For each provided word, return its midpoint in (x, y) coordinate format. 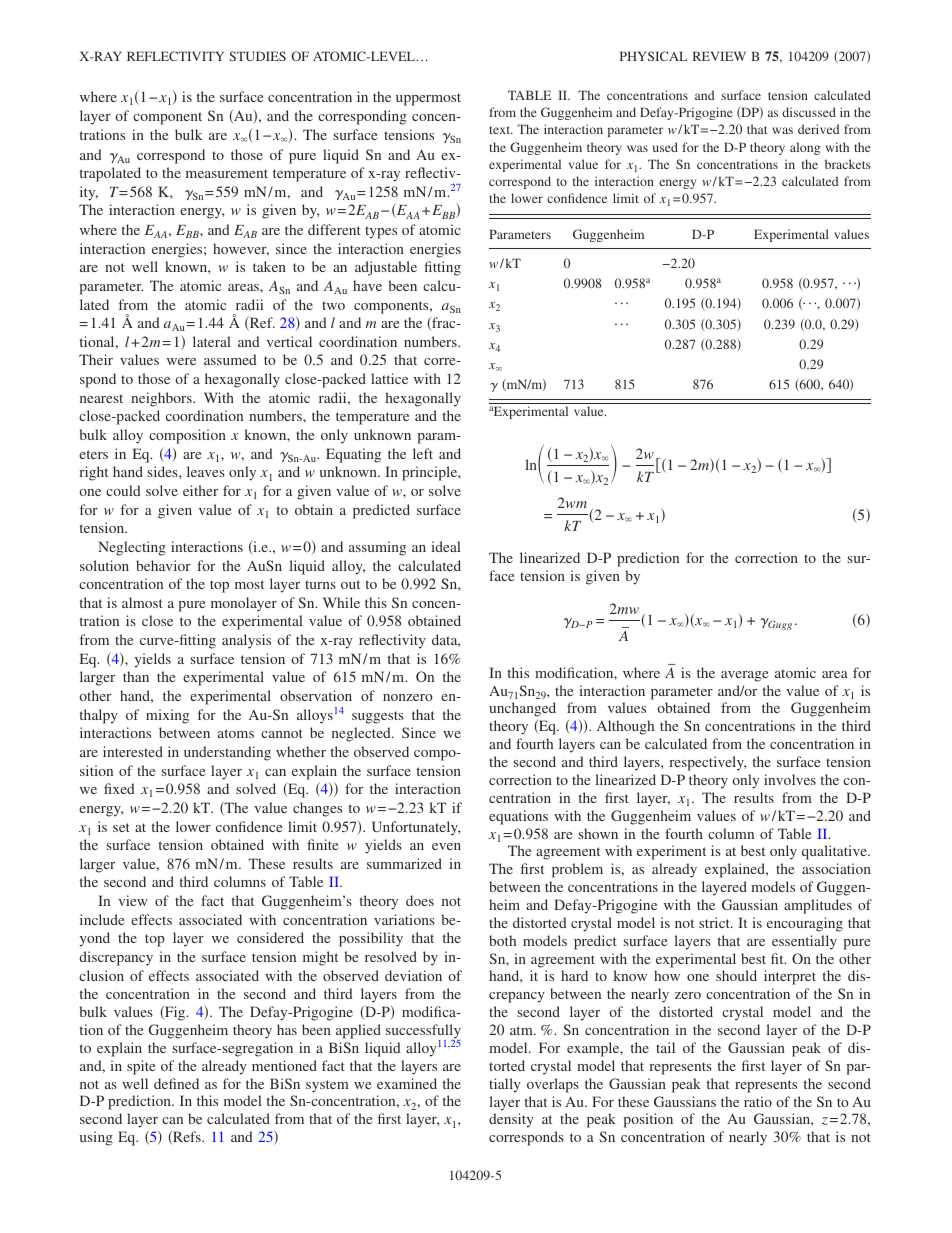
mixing (167, 716)
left (423, 453)
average (744, 676)
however (241, 249)
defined (176, 1083)
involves (790, 779)
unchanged (522, 709)
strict (715, 922)
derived (818, 129)
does (420, 900)
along (805, 148)
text (501, 130)
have (367, 285)
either (200, 490)
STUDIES (257, 56)
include (102, 919)
